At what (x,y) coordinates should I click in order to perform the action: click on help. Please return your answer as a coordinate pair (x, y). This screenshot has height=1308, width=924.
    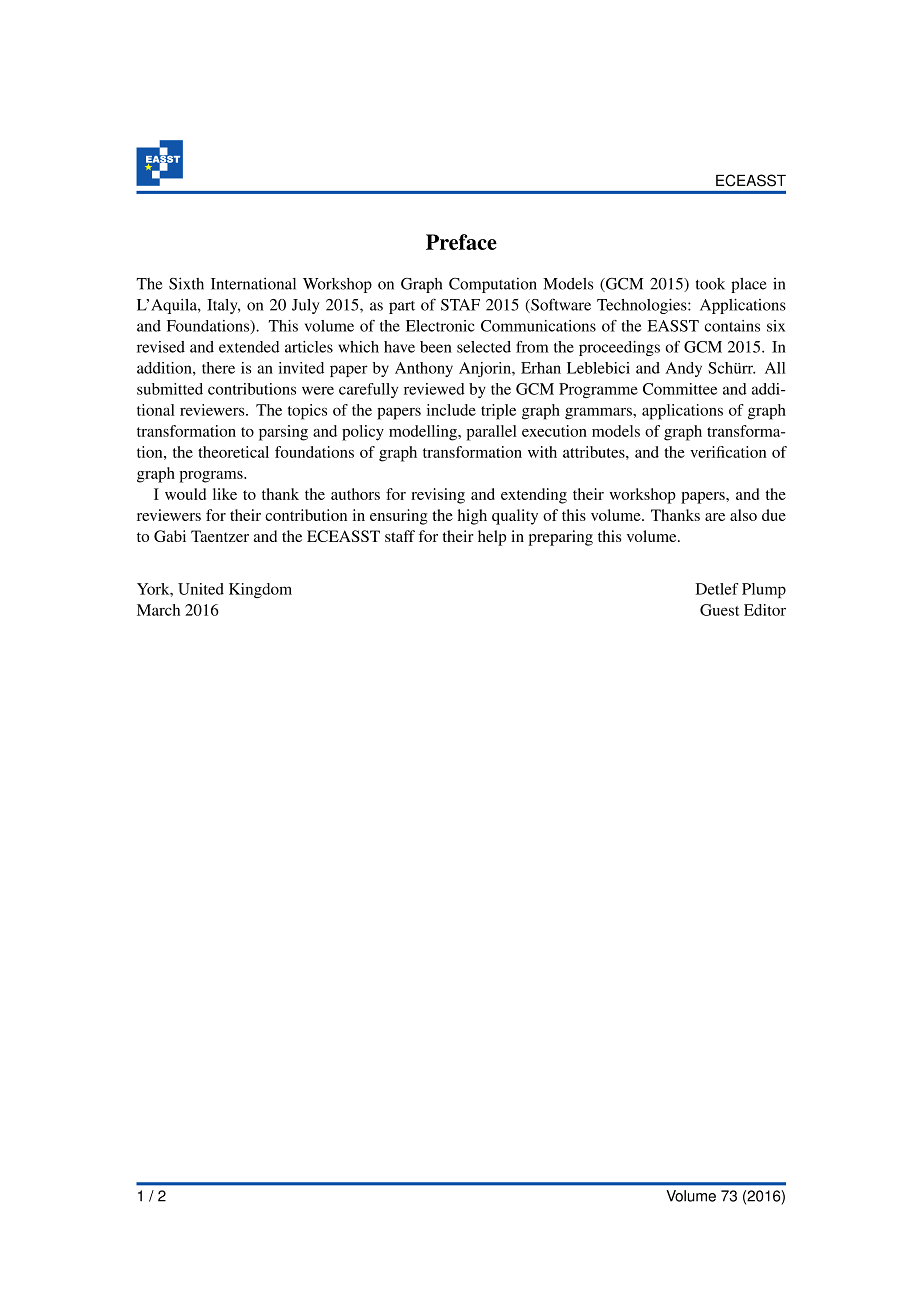
    Looking at the image, I should click on (492, 538).
